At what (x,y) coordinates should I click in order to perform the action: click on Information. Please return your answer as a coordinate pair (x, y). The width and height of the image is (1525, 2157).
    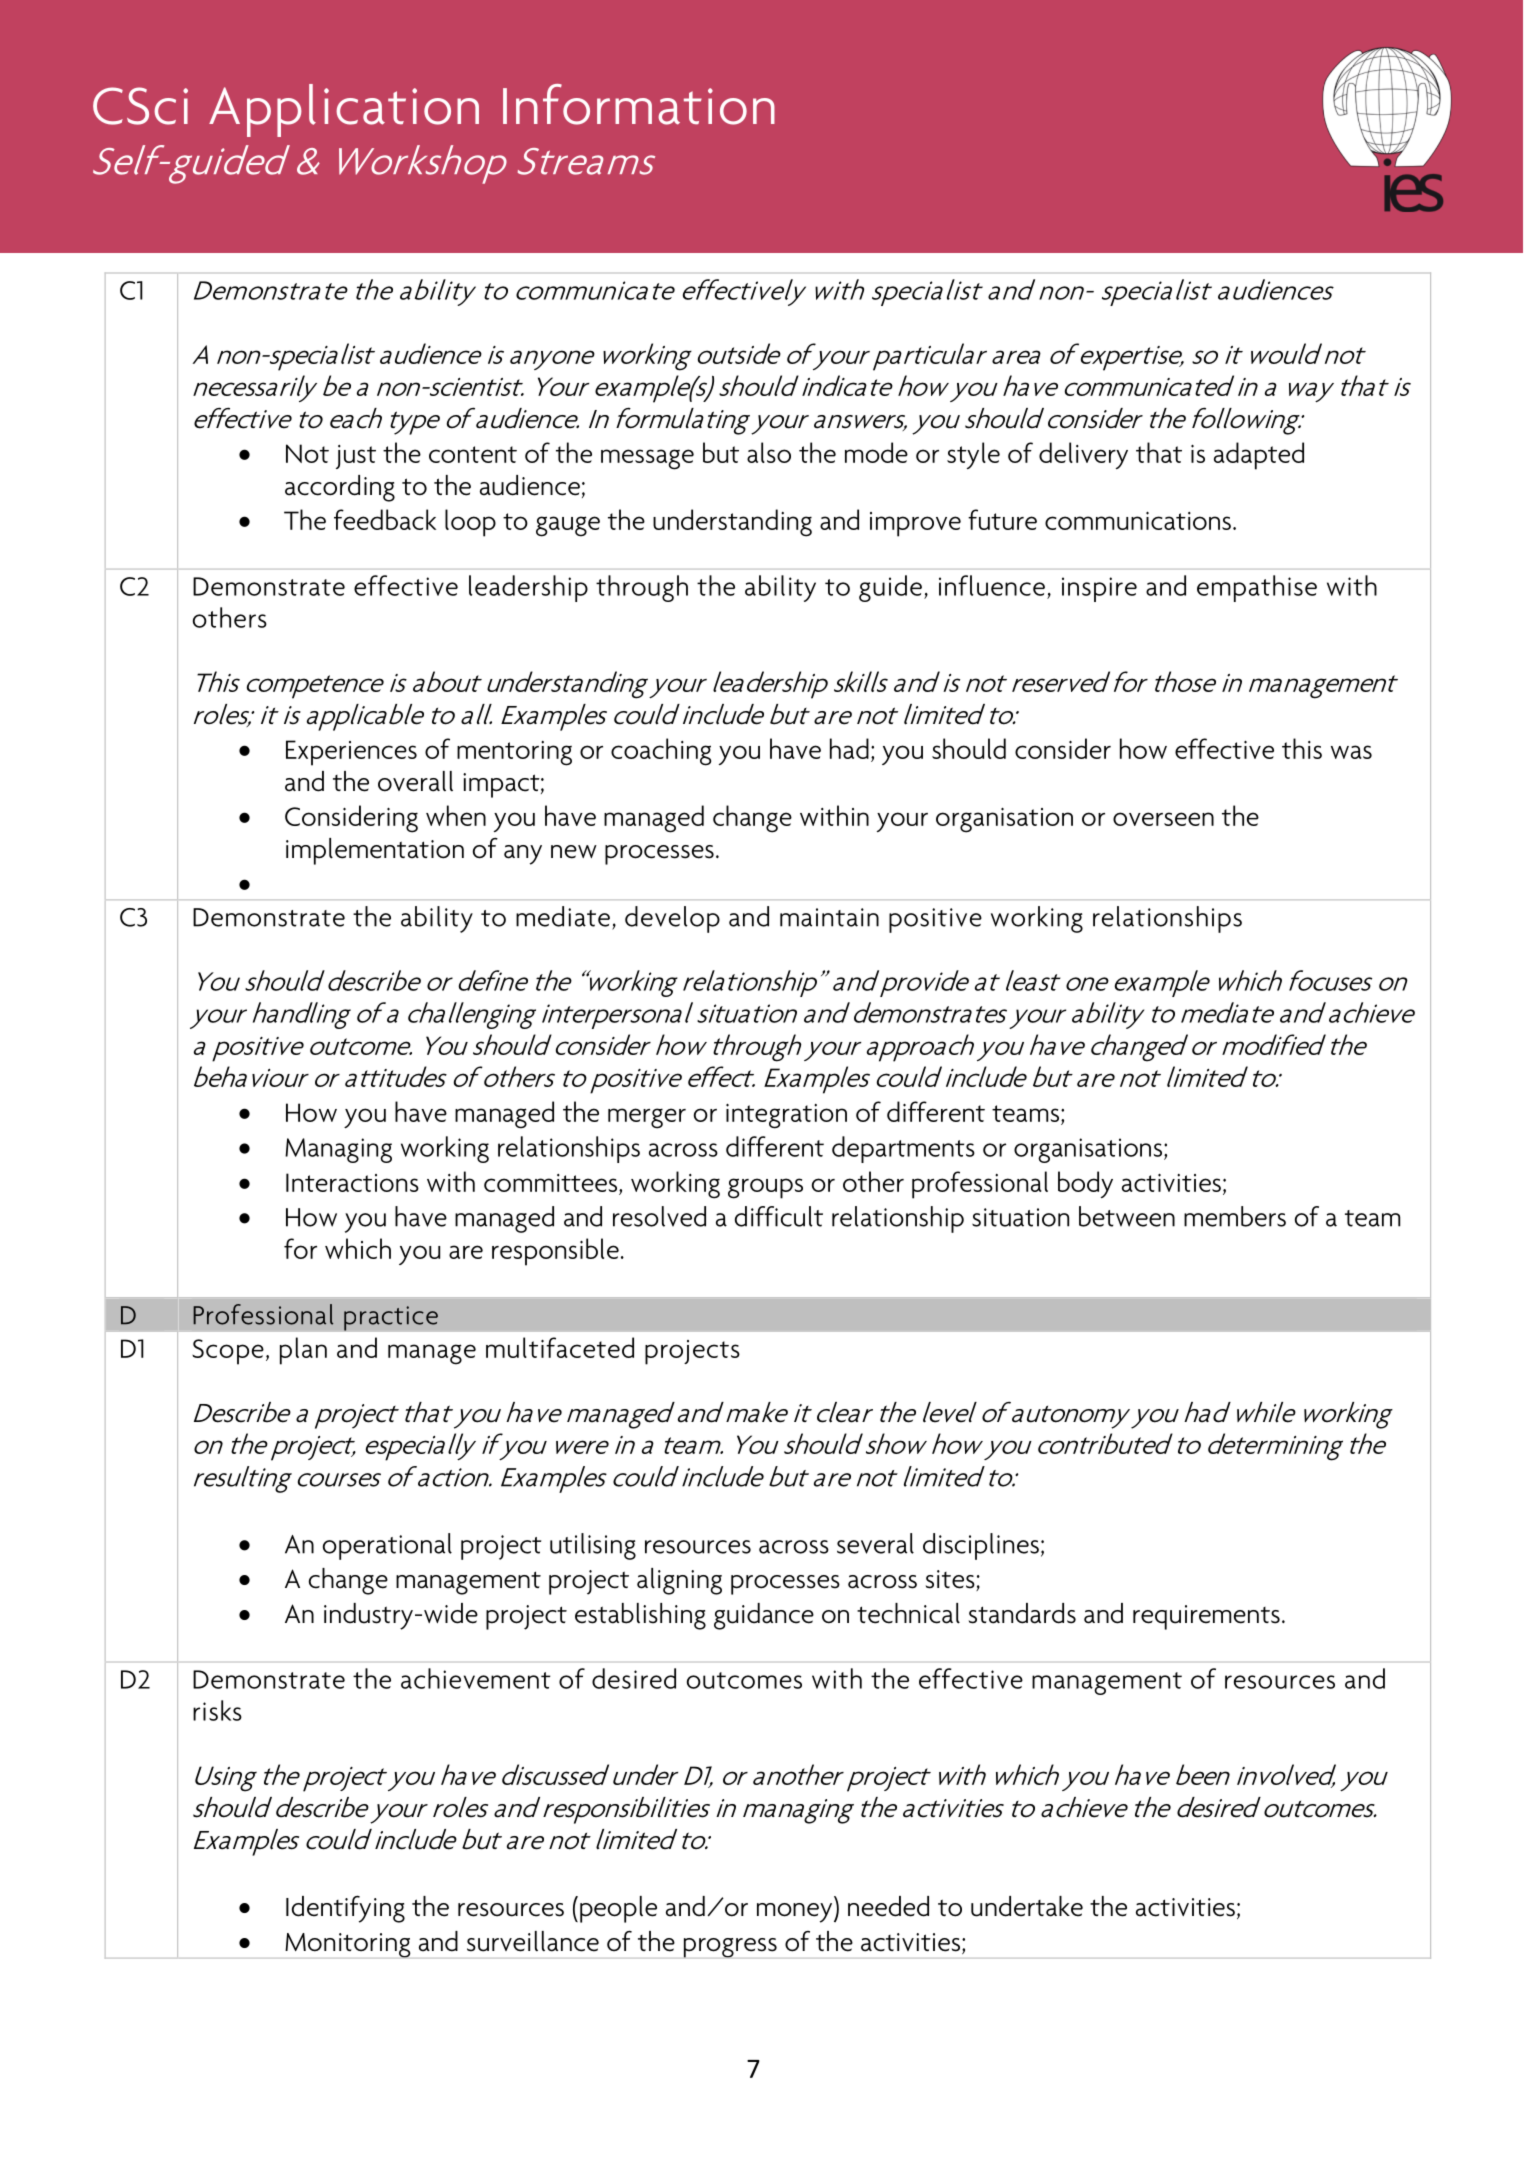
    Looking at the image, I should click on (639, 104).
